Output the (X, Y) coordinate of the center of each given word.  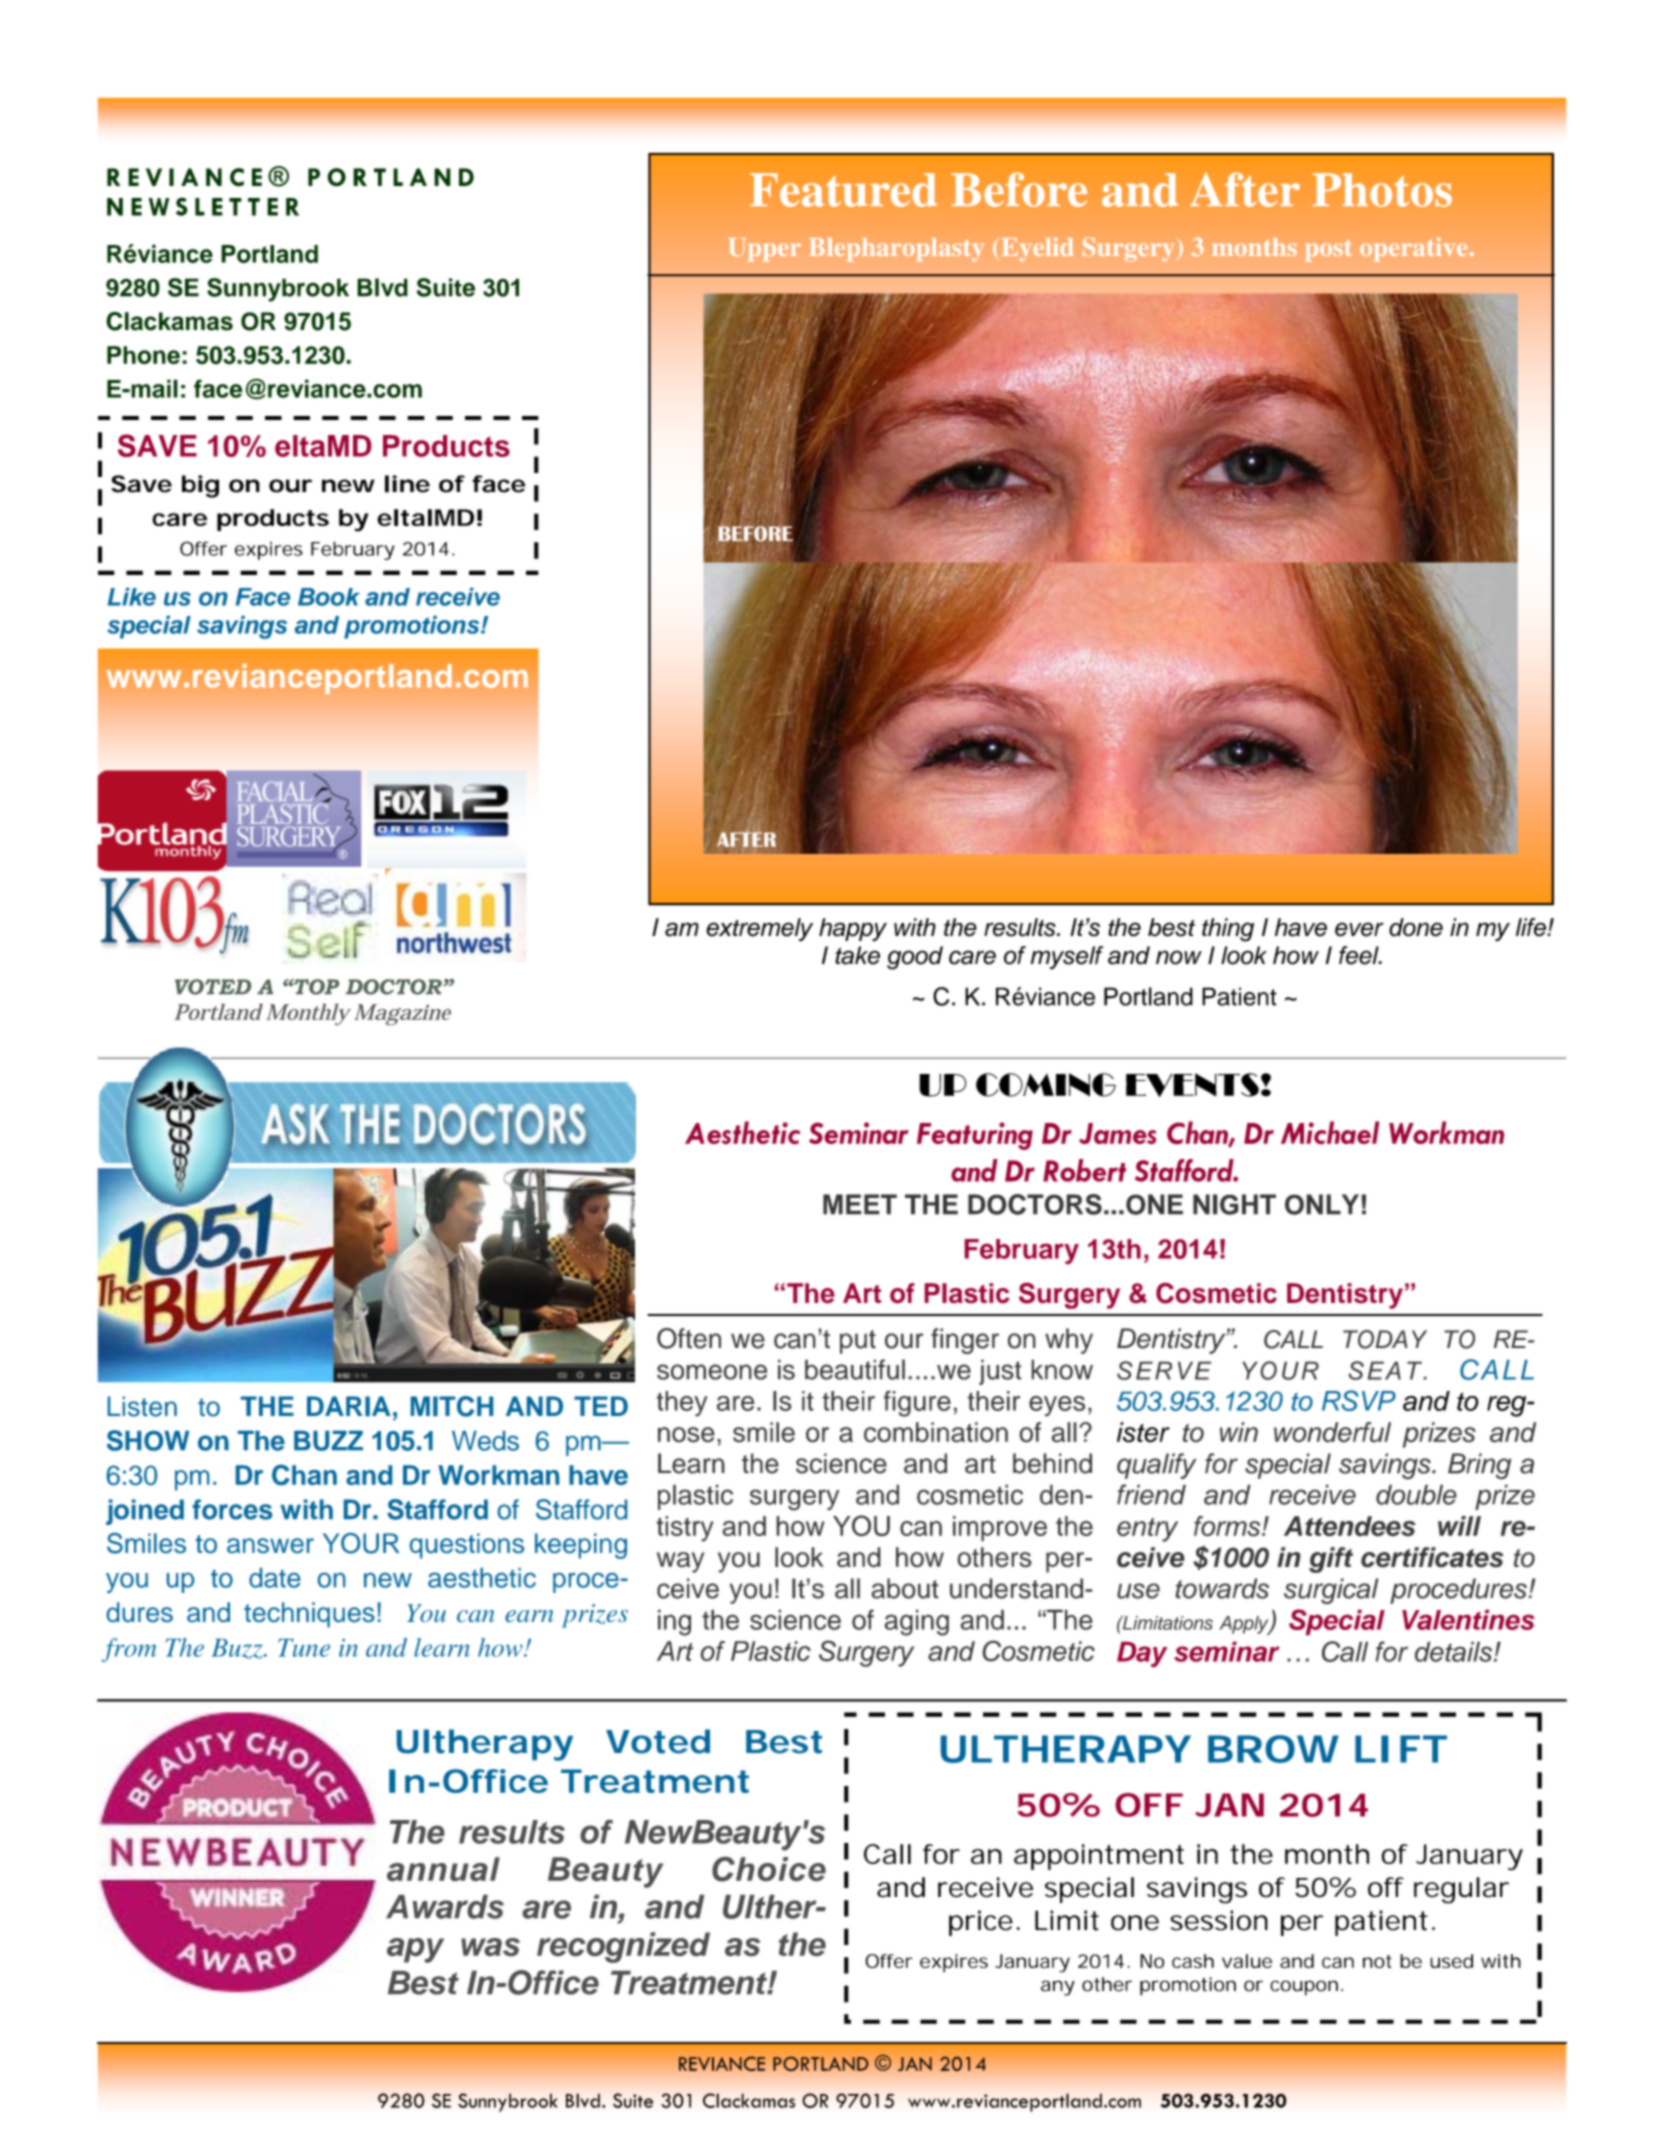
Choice (769, 1869)
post (1328, 250)
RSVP (1359, 1400)
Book (329, 597)
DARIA (349, 1406)
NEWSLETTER (203, 206)
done (1416, 927)
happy (853, 929)
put (858, 1342)
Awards (445, 1907)
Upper (764, 250)
